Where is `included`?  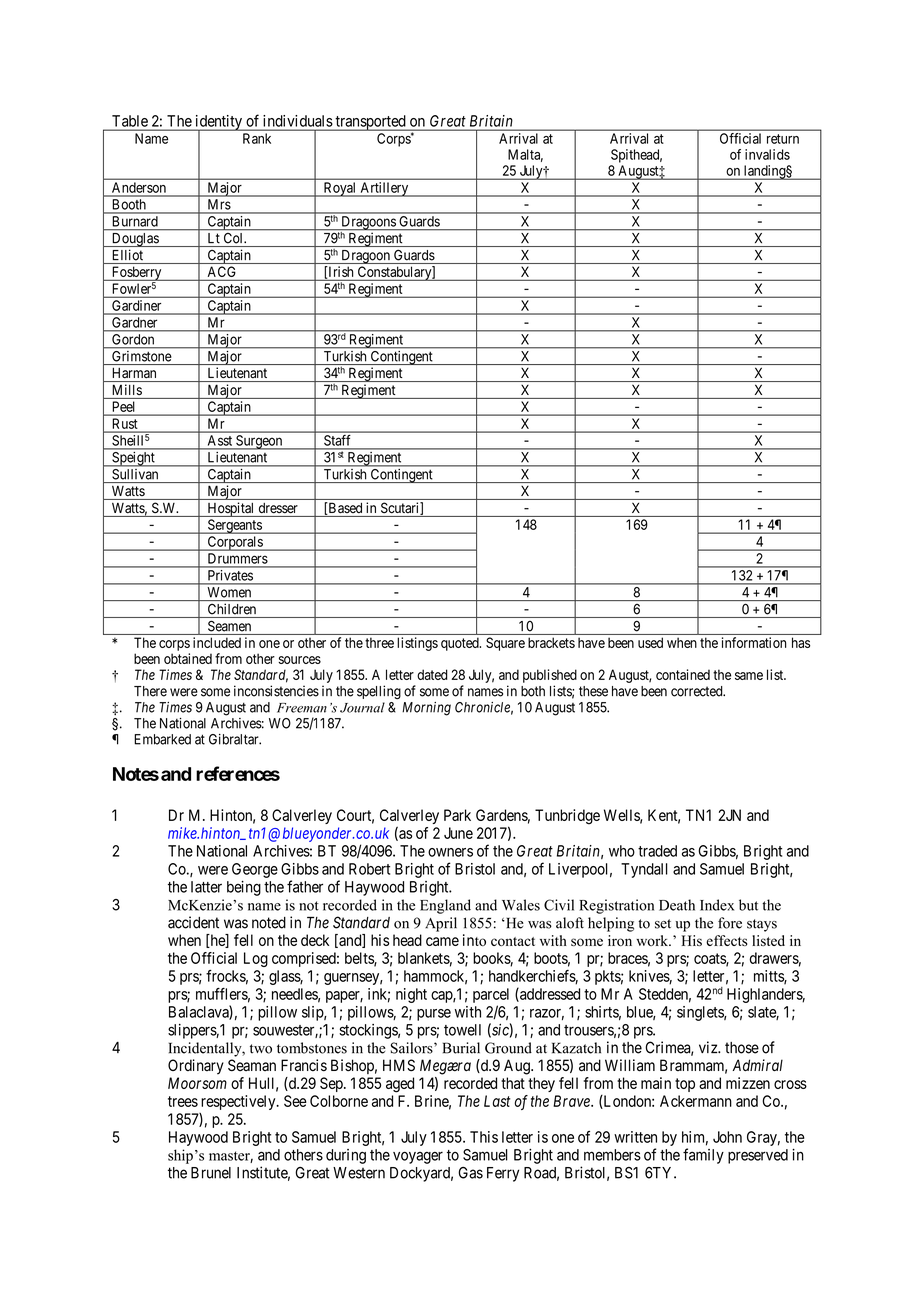
included is located at coordinates (217, 642).
